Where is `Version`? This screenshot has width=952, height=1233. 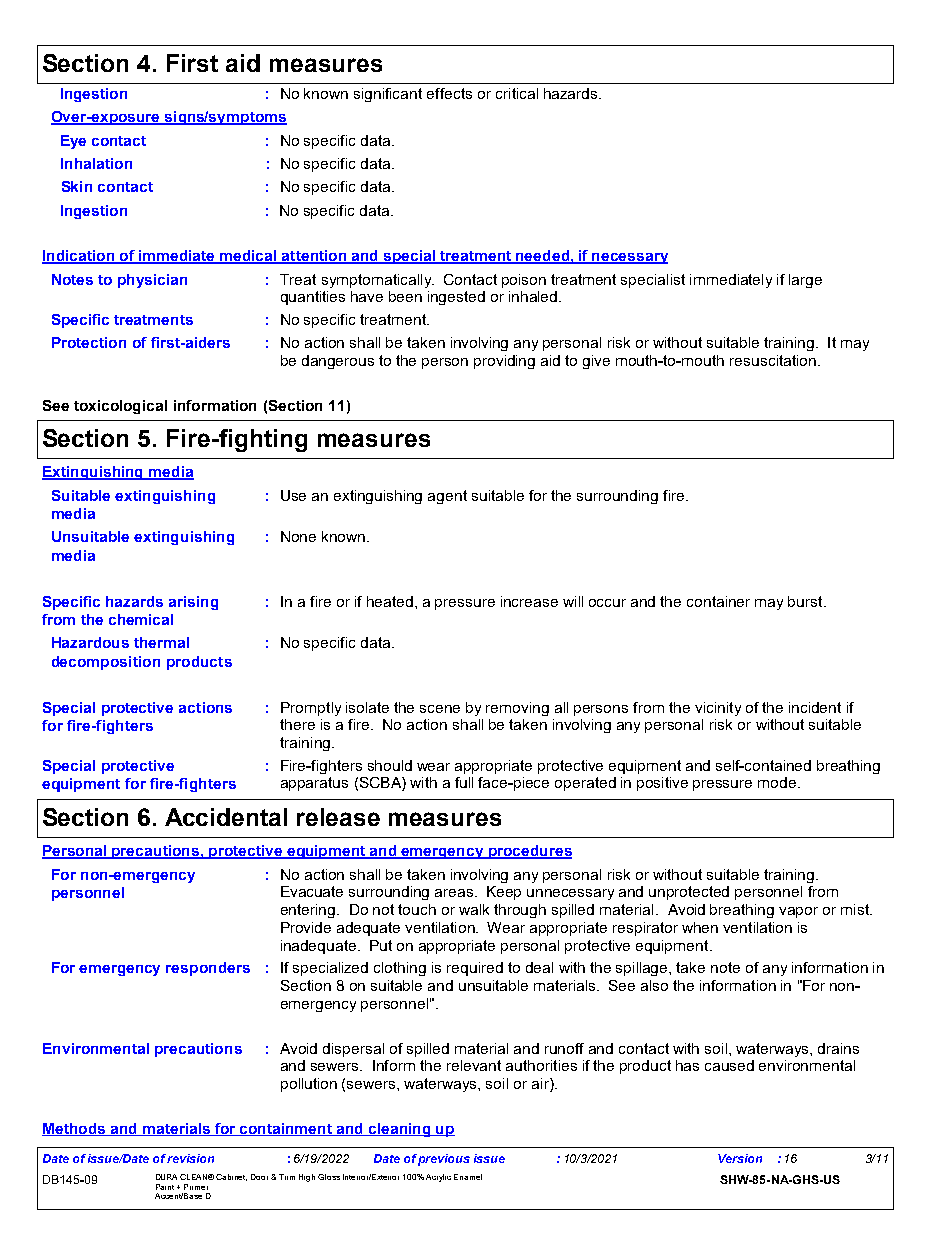
Version is located at coordinates (740, 1158).
